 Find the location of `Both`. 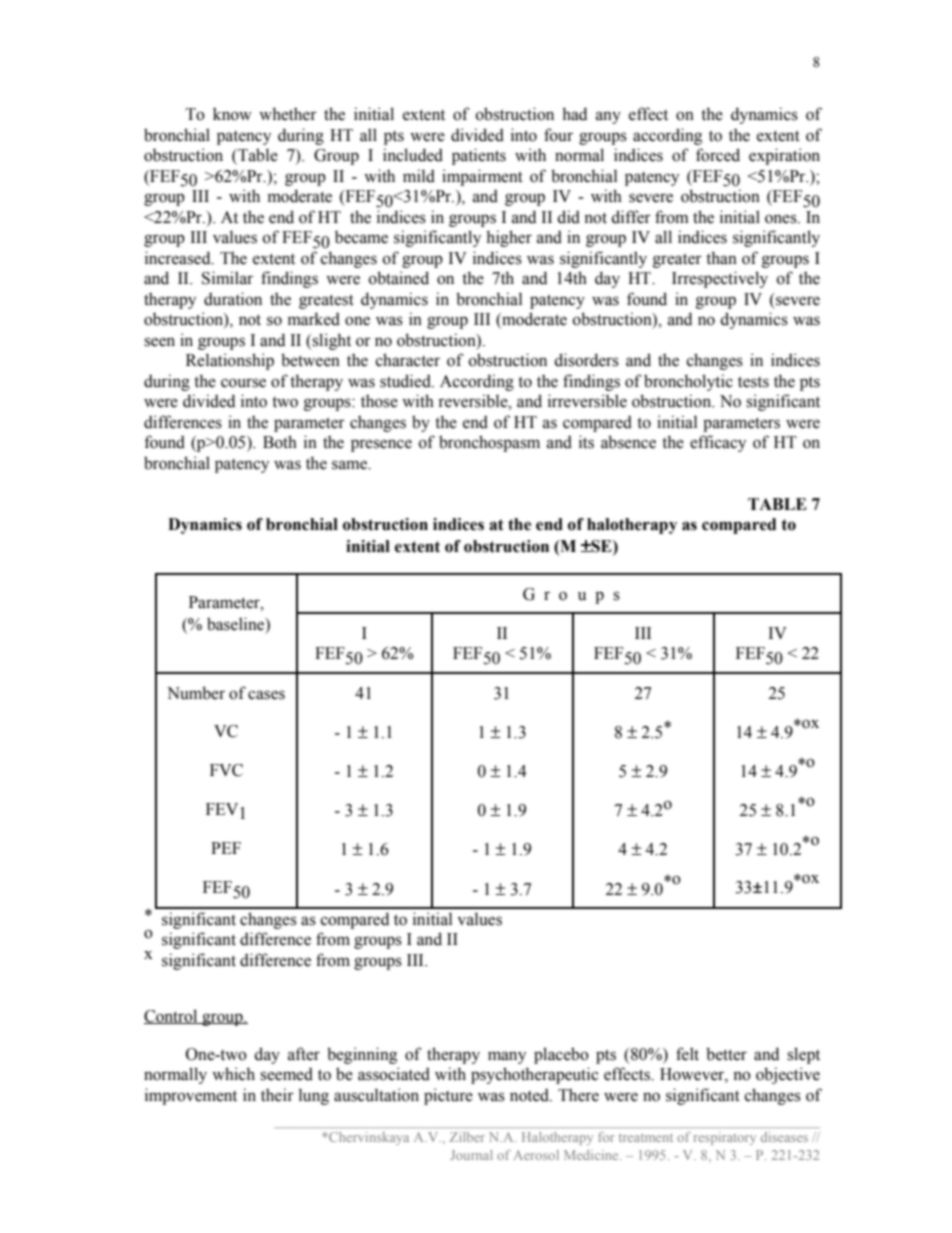

Both is located at coordinates (280, 442).
